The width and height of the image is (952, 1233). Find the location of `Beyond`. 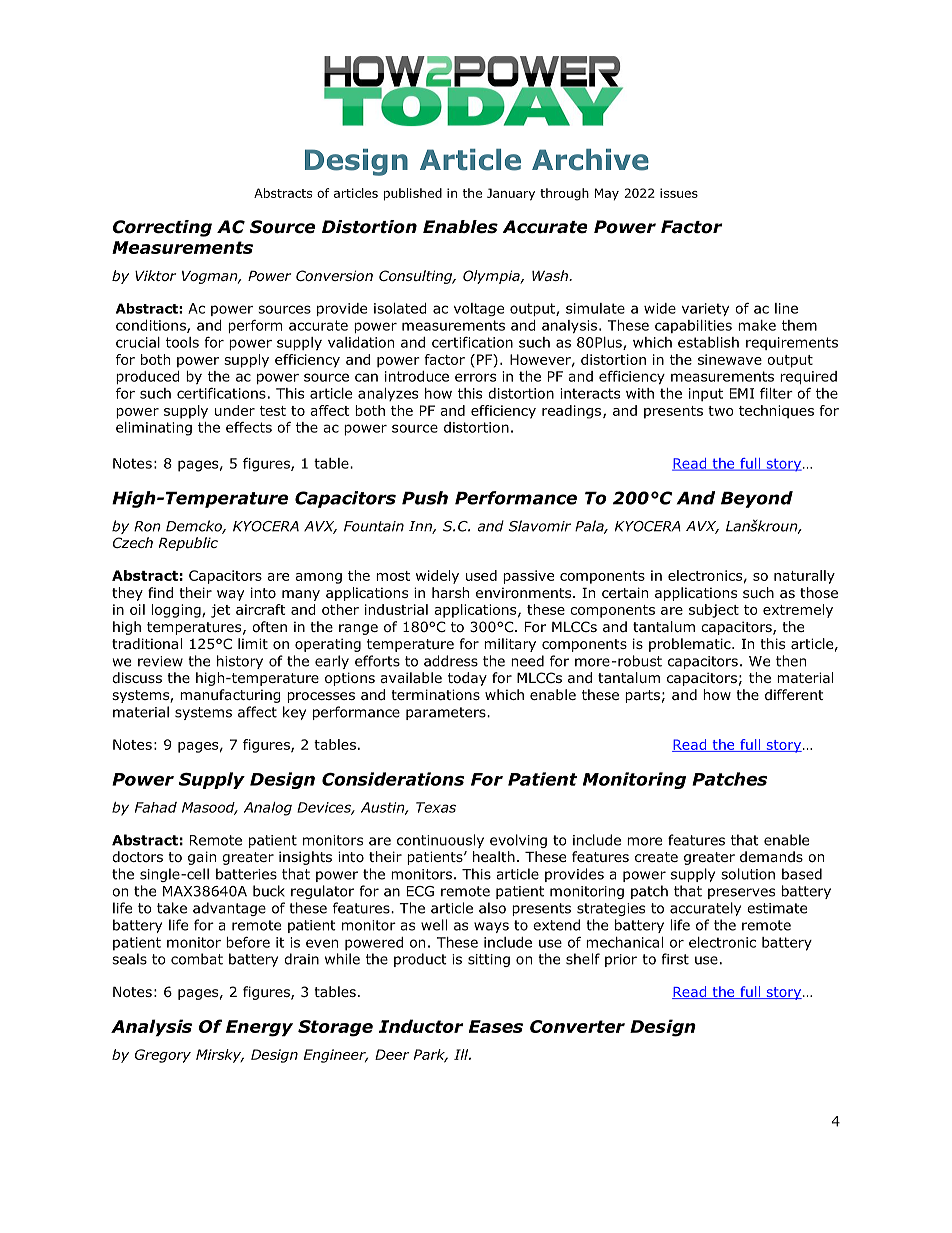

Beyond is located at coordinates (757, 499).
